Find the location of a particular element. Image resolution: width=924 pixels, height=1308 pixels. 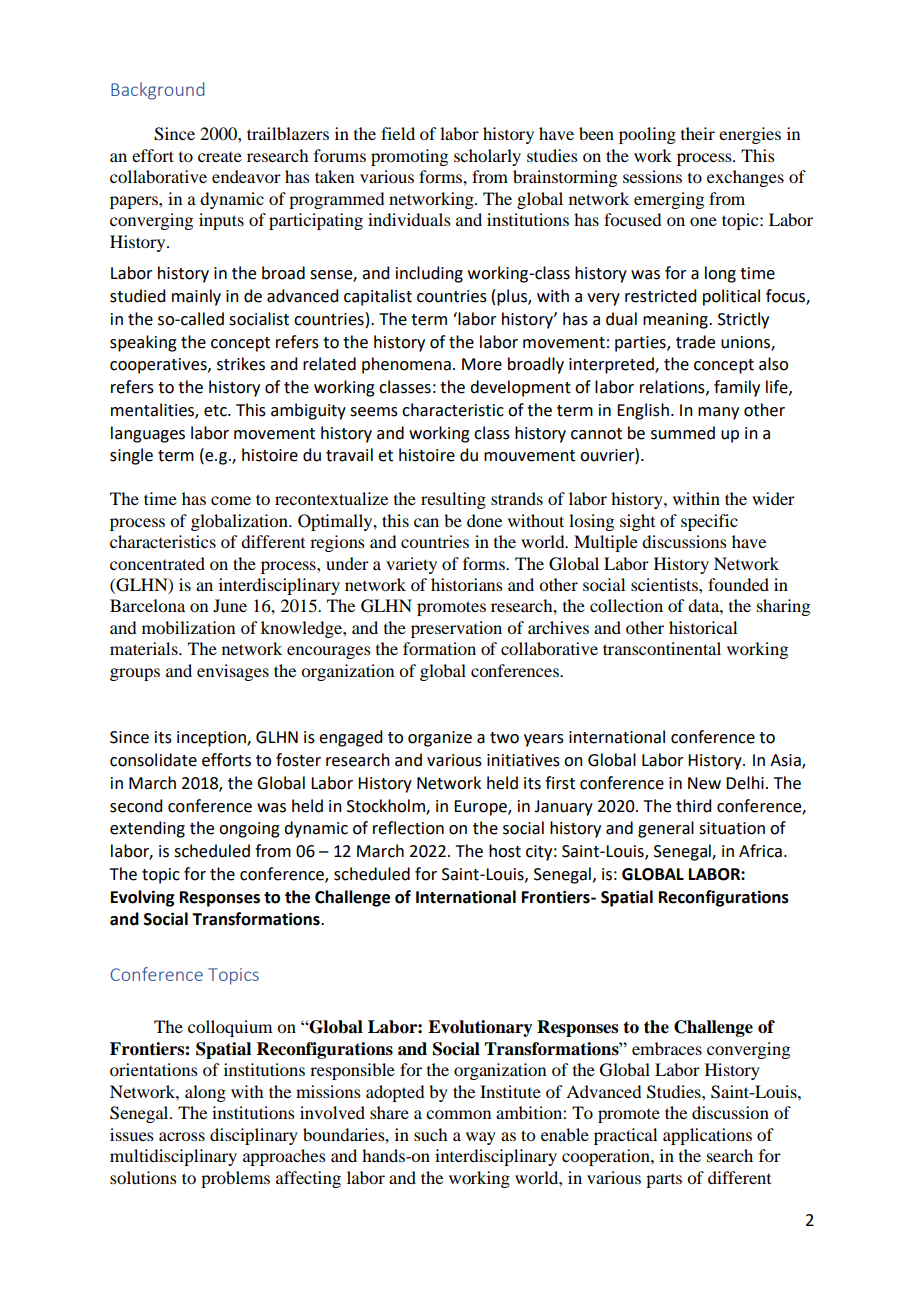

their is located at coordinates (698, 133).
